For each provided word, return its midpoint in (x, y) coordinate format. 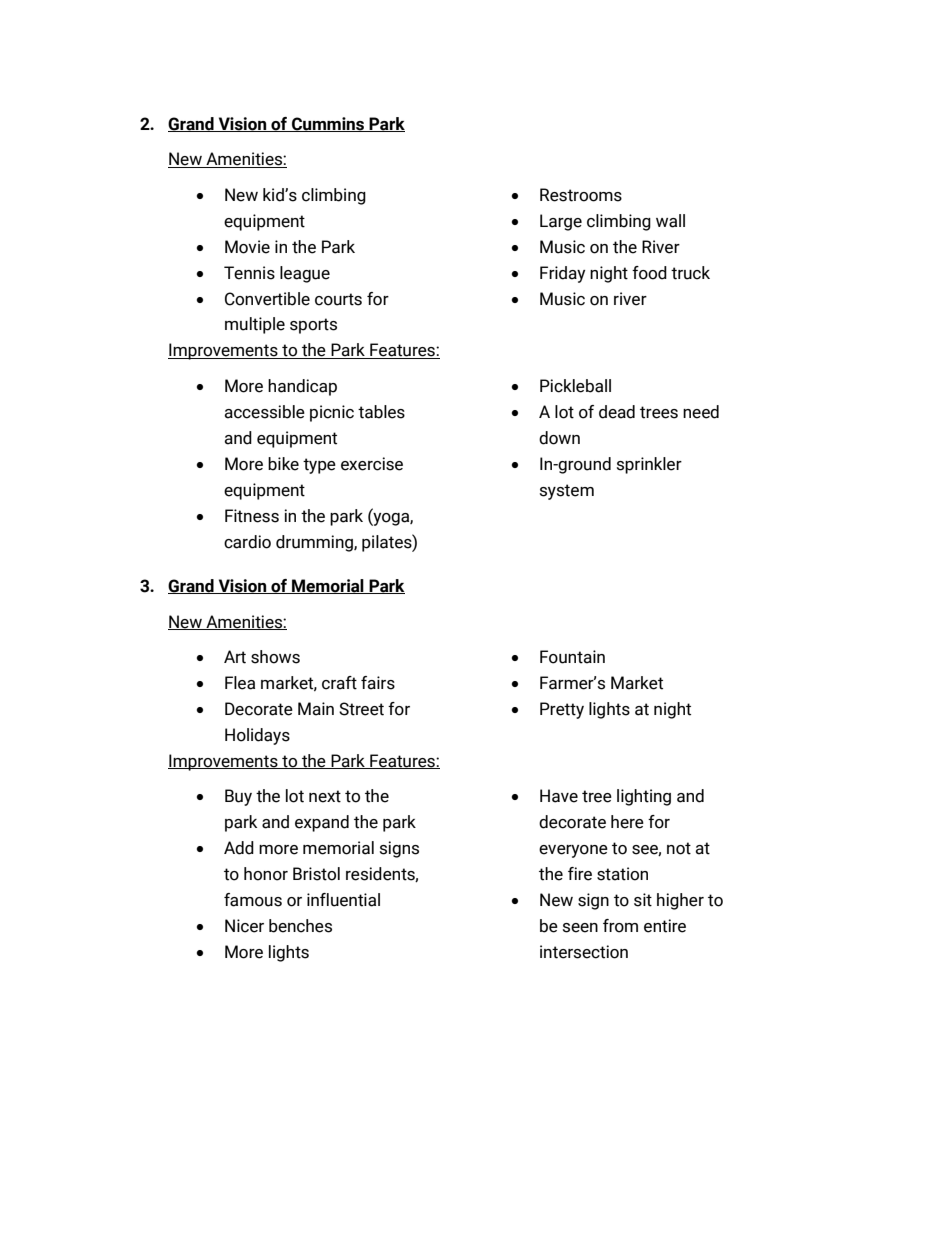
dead (617, 412)
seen (580, 928)
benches (300, 926)
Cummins (328, 124)
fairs (378, 683)
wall (670, 221)
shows (275, 657)
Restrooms (581, 195)
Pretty (562, 710)
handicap (302, 387)
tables (381, 412)
